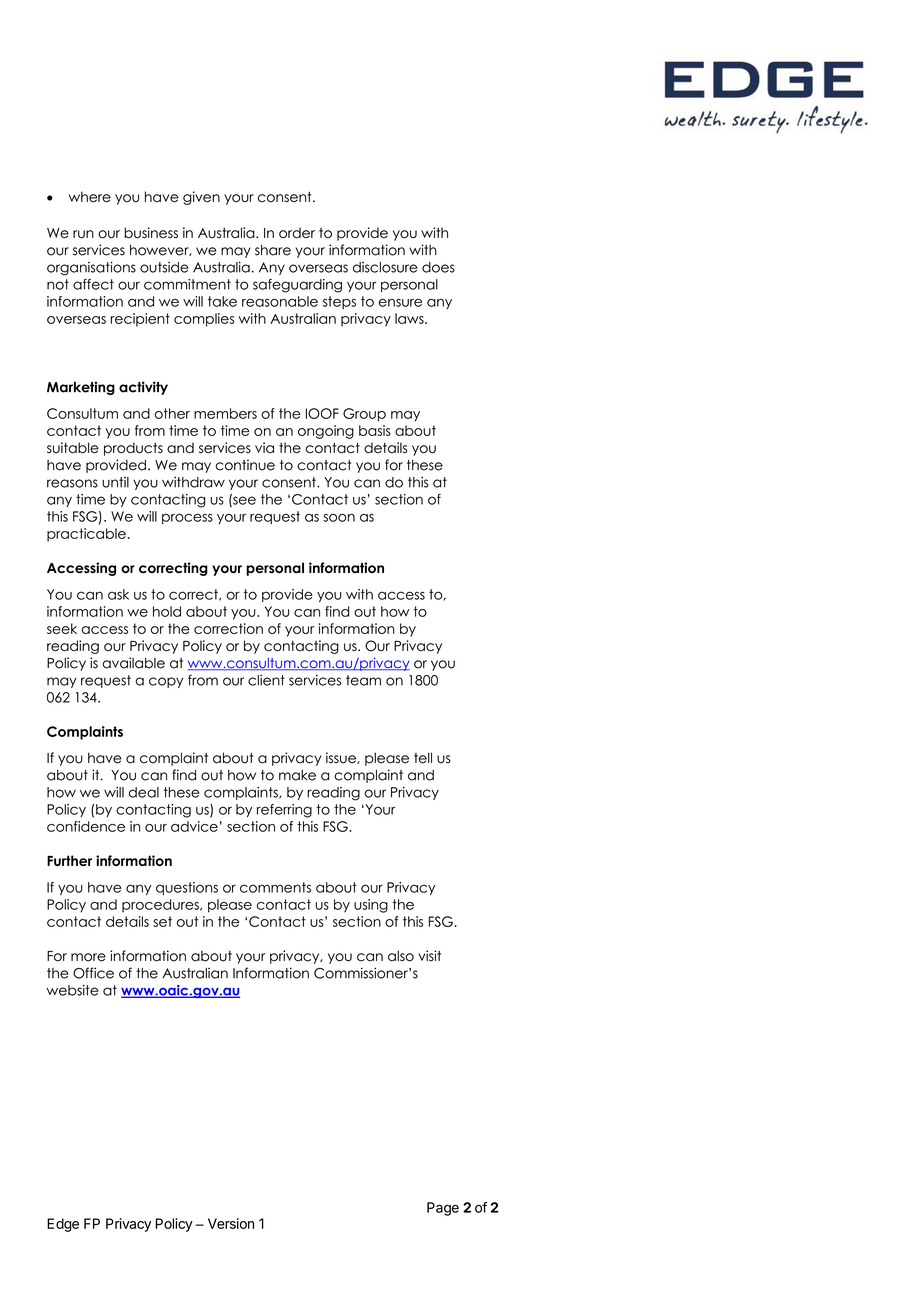 This screenshot has width=924, height=1308. What do you see at coordinates (273, 250) in the screenshot?
I see `share` at bounding box center [273, 250].
